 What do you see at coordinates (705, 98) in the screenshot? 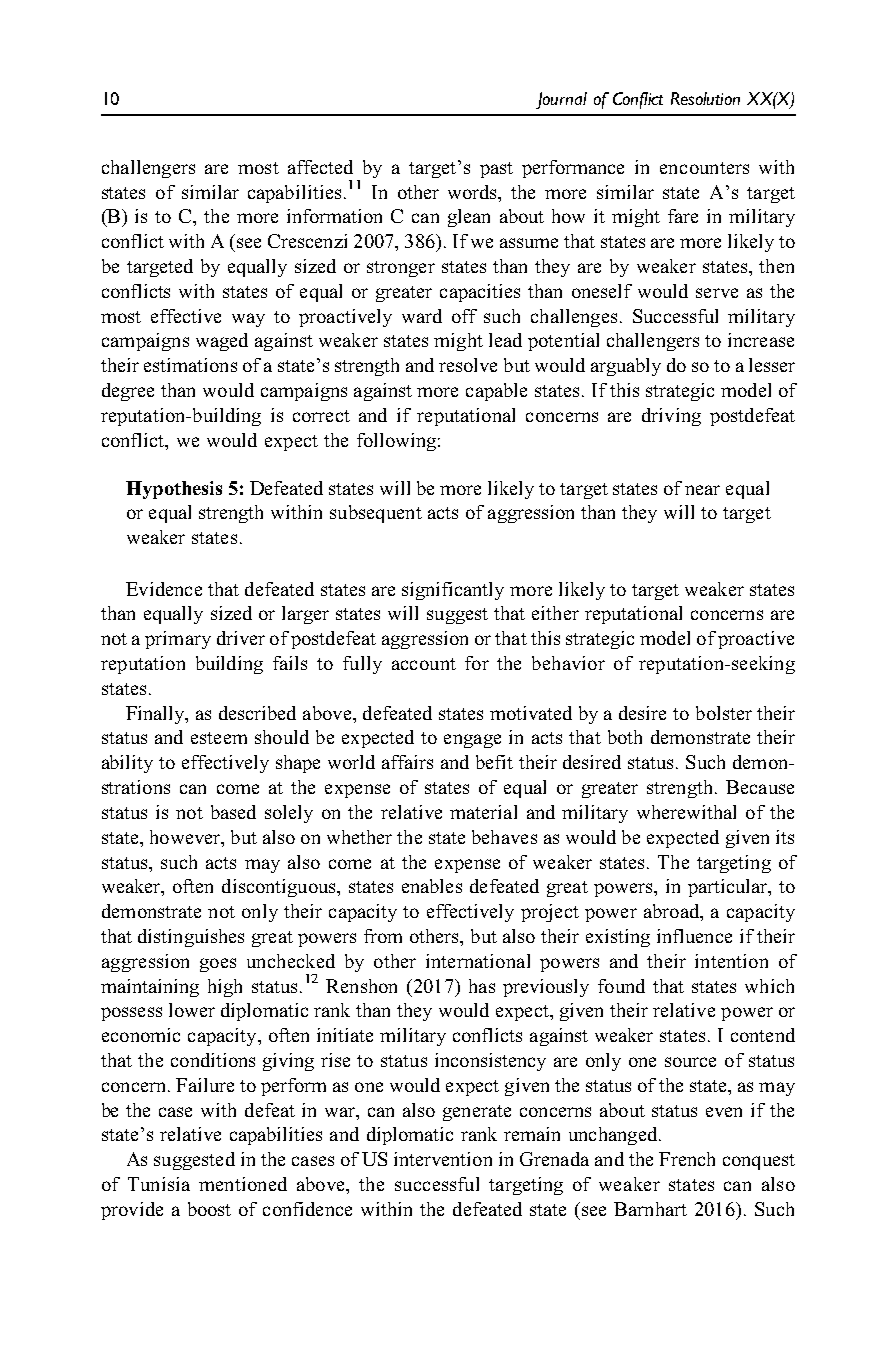
I see `Resolution` at bounding box center [705, 98].
